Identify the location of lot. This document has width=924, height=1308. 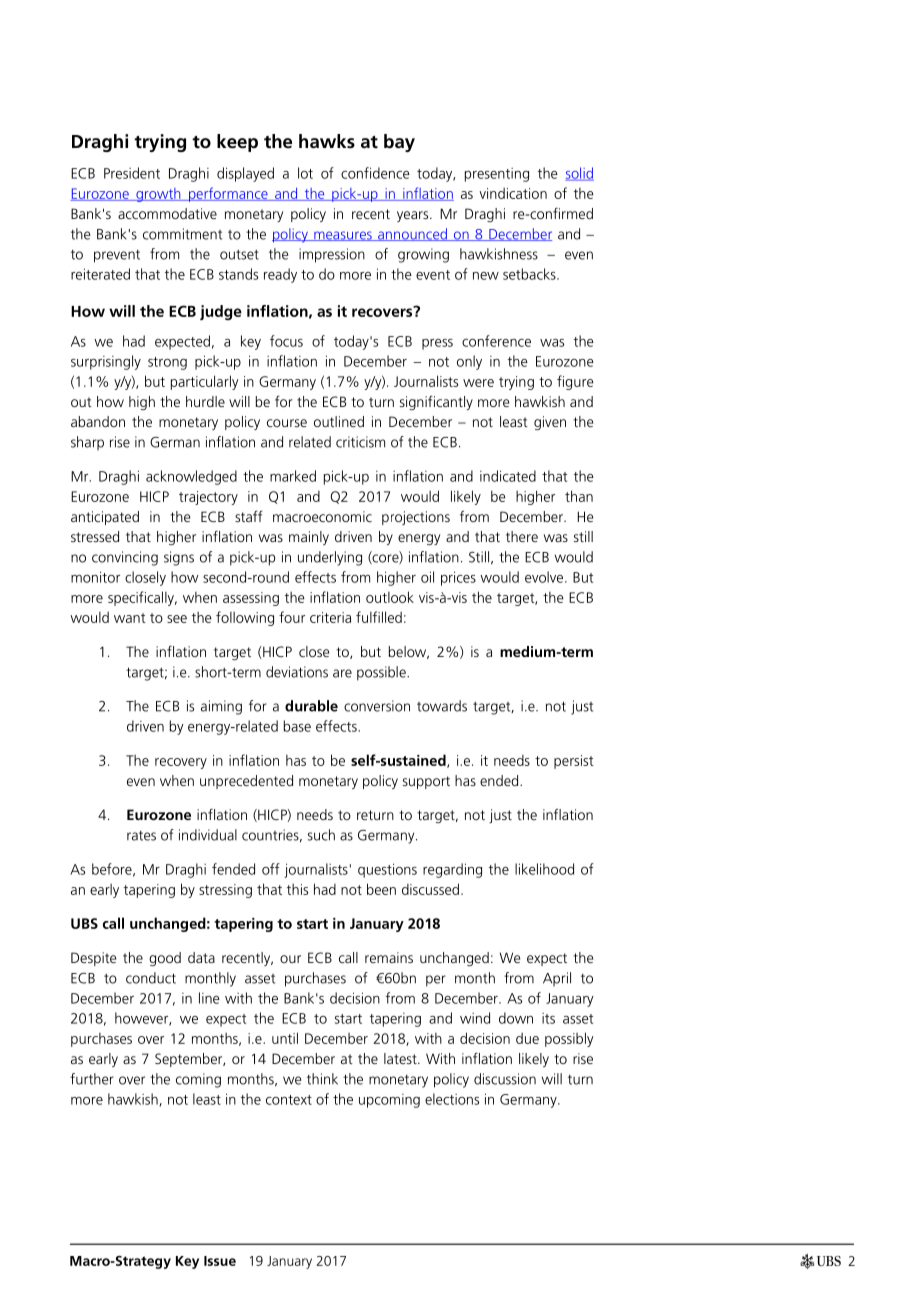
(305, 173).
